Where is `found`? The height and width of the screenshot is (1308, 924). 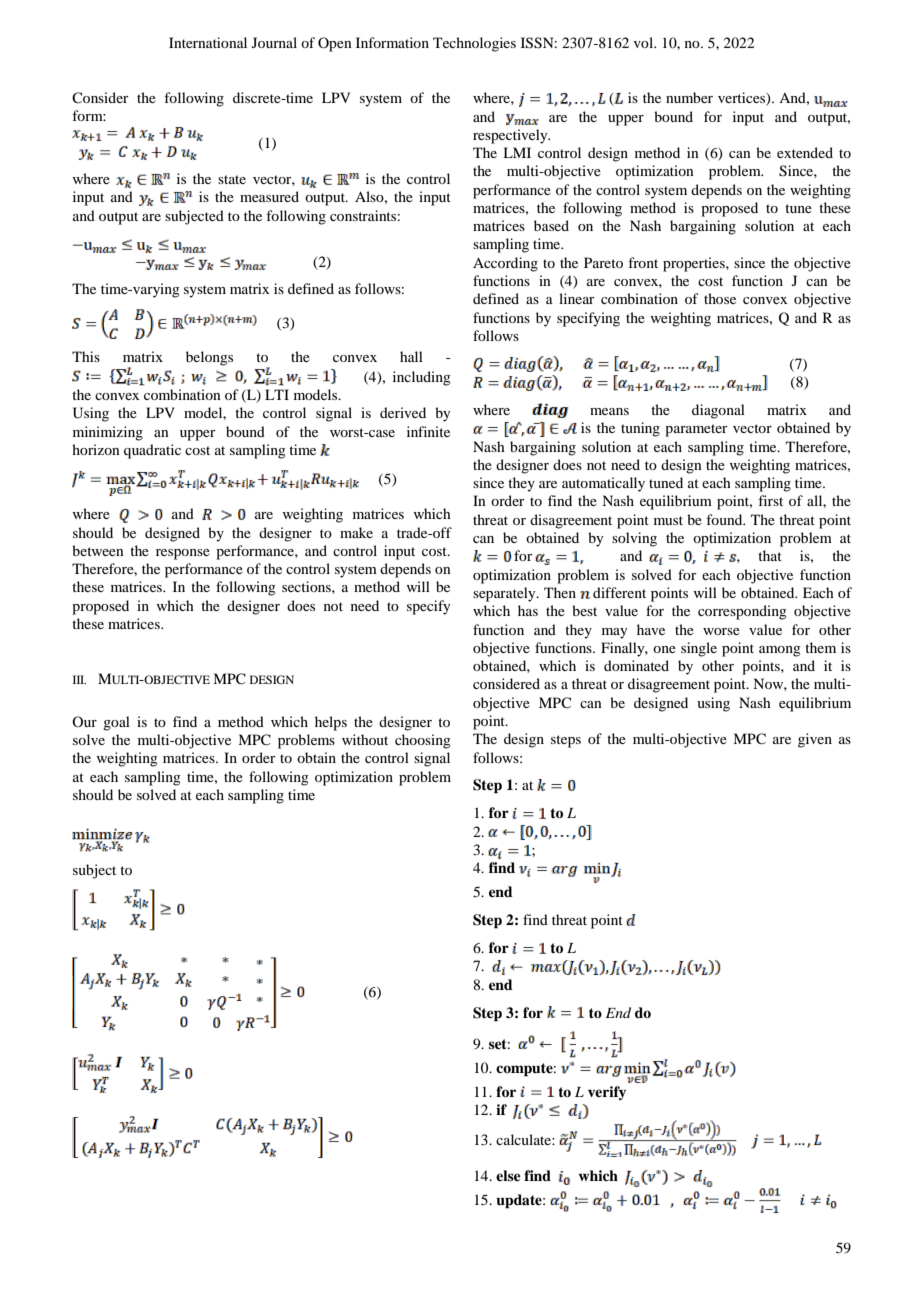 found is located at coordinates (725, 519).
